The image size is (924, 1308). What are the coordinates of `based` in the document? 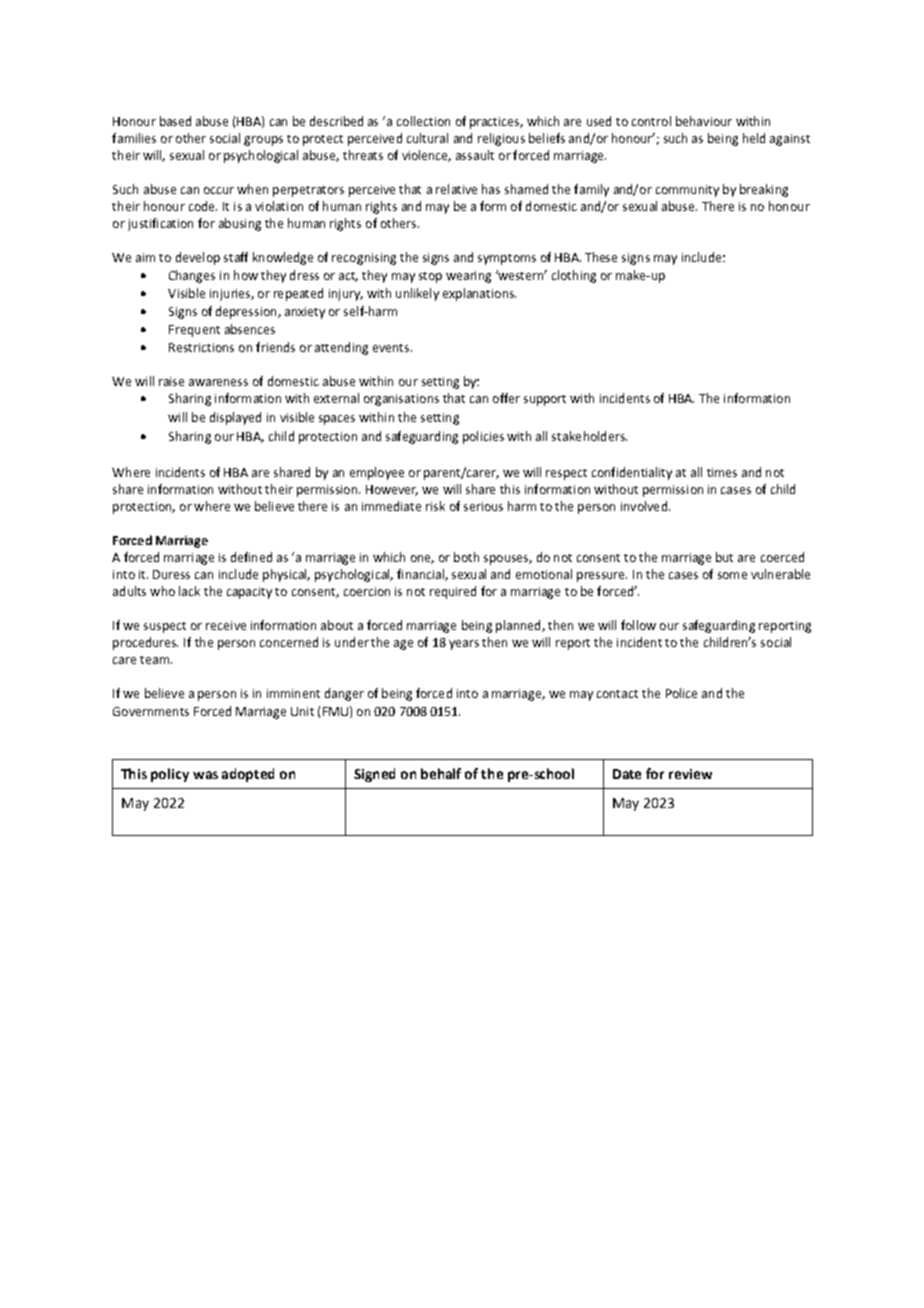 It's located at (175, 121).
